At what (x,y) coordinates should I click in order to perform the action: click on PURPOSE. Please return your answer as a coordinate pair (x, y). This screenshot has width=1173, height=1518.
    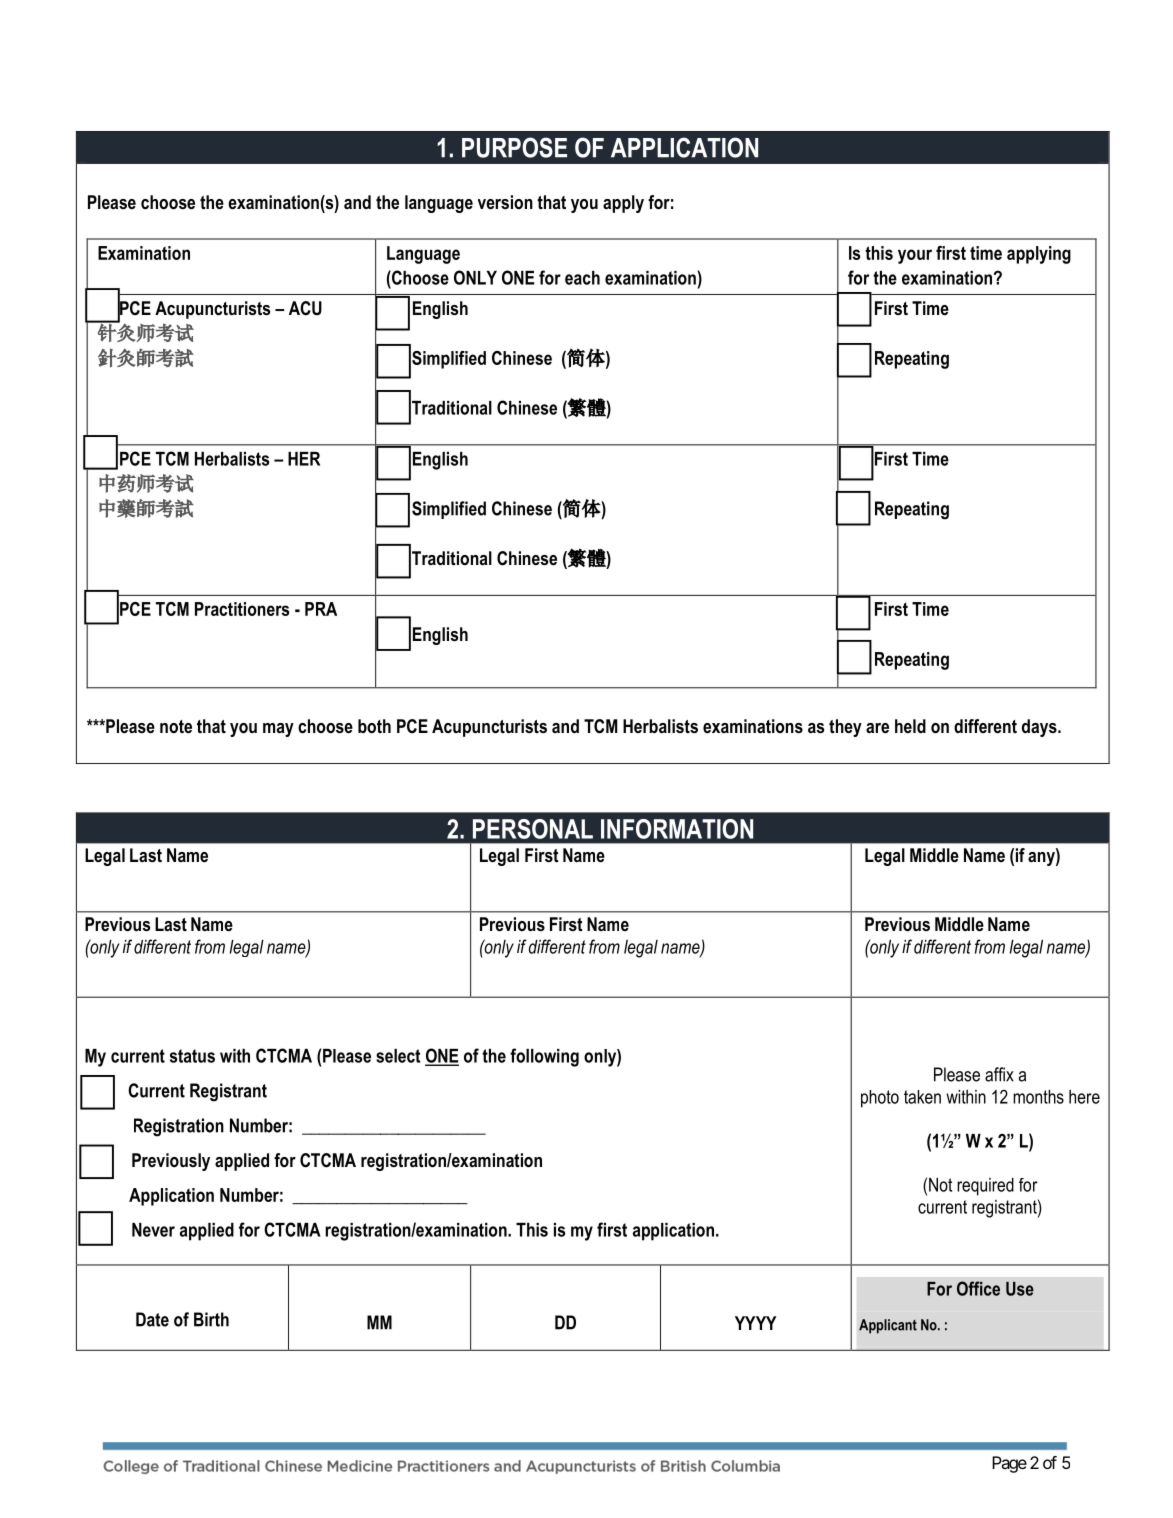
    Looking at the image, I should click on (514, 147).
